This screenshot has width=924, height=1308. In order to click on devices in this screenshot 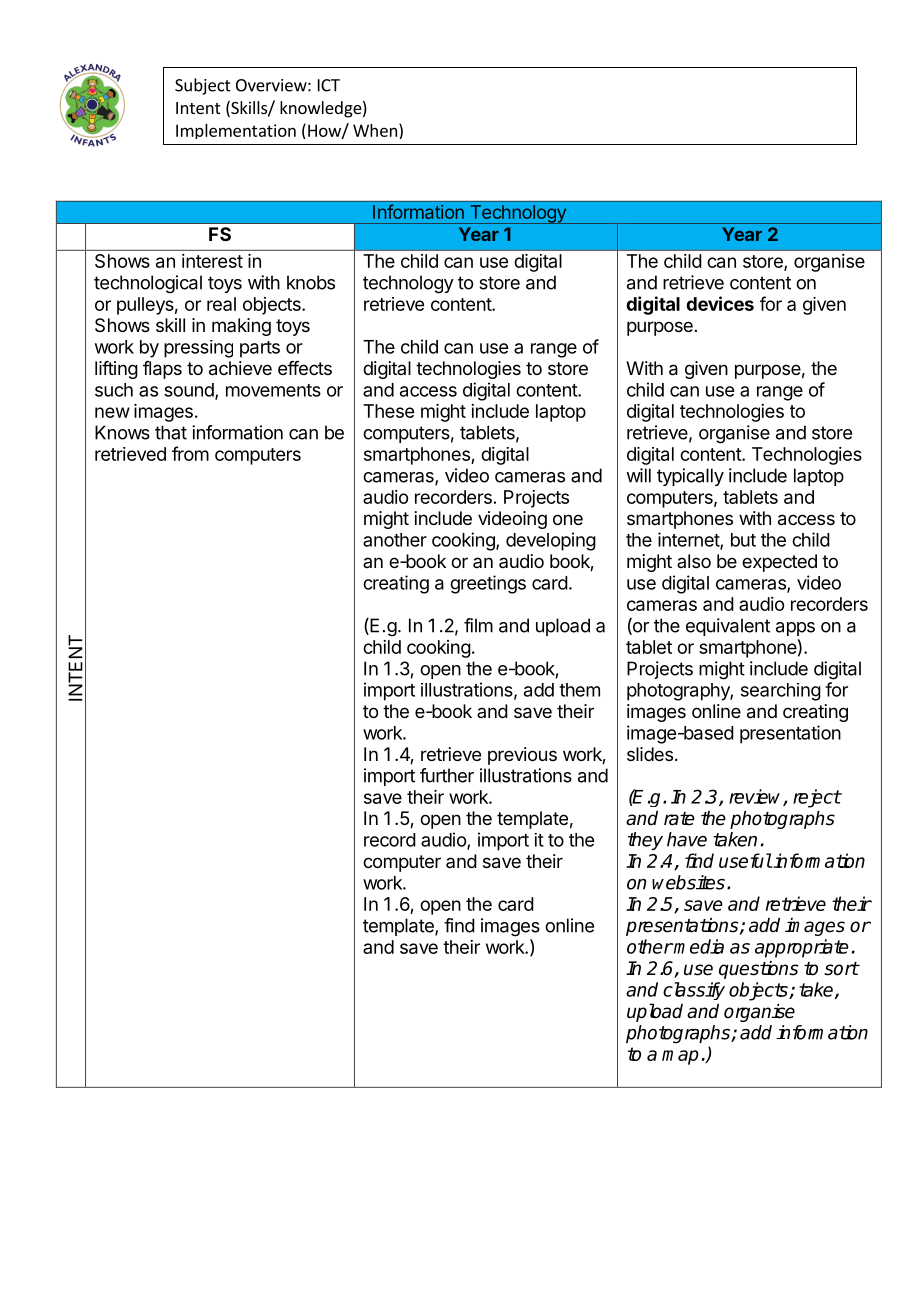, I will do `click(720, 303)`.
